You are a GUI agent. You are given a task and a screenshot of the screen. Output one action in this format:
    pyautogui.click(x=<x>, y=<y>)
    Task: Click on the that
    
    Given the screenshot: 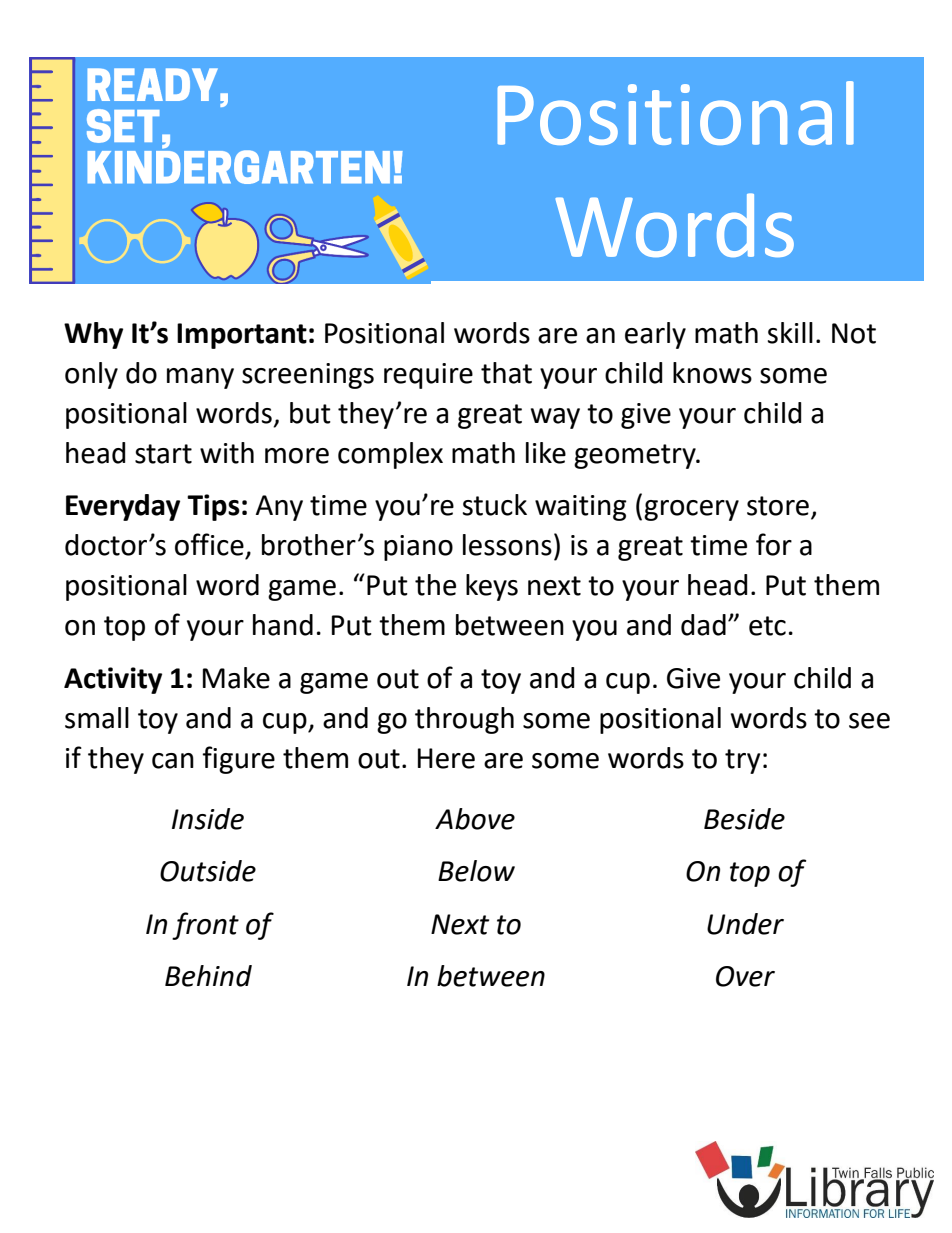 What is the action you would take?
    pyautogui.click(x=506, y=373)
